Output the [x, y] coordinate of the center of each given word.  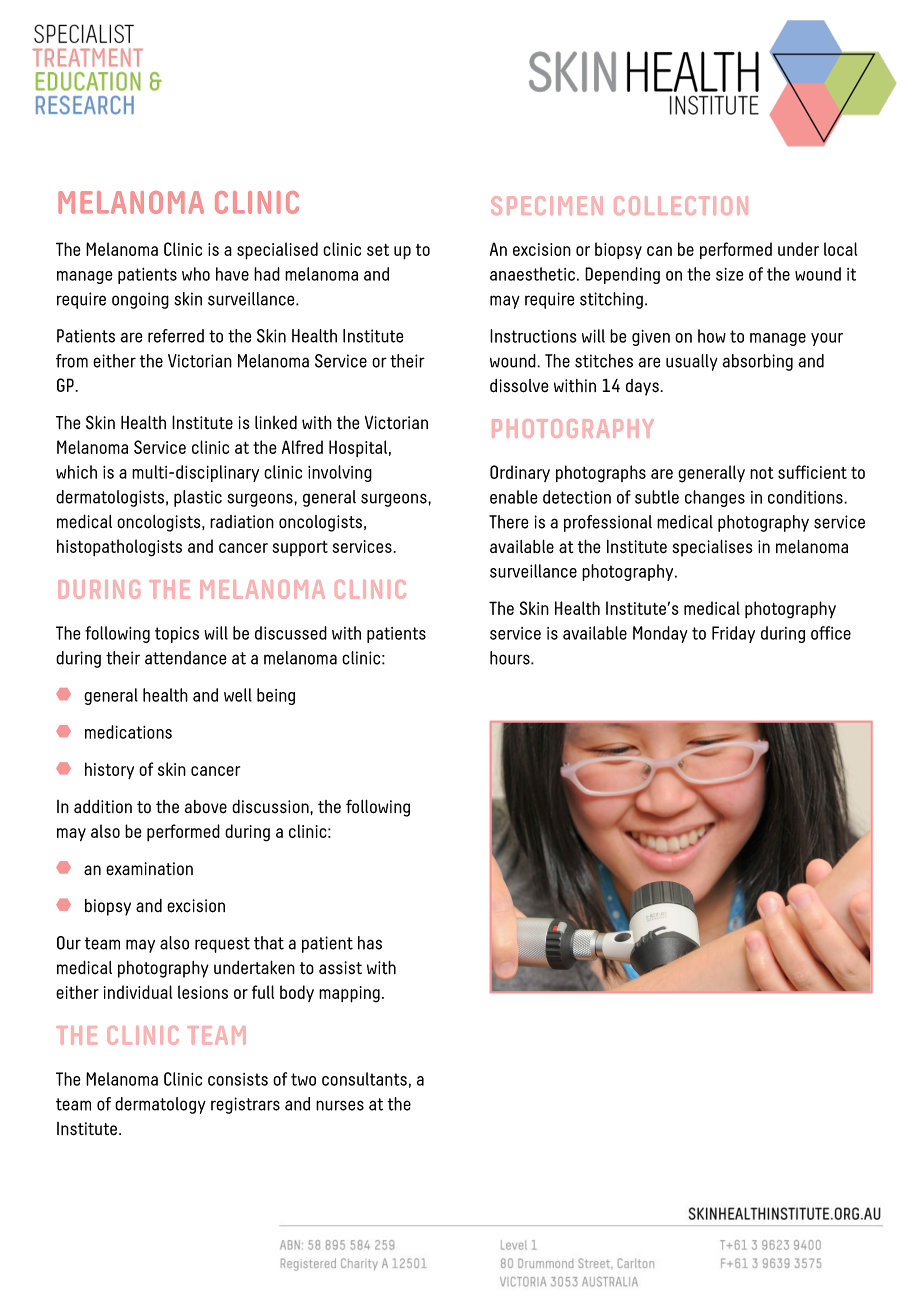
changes [715, 498]
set [378, 250]
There [509, 522]
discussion [271, 807]
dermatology [160, 1105]
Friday [733, 634]
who [196, 274]
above [206, 807]
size [730, 274]
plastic [198, 498]
